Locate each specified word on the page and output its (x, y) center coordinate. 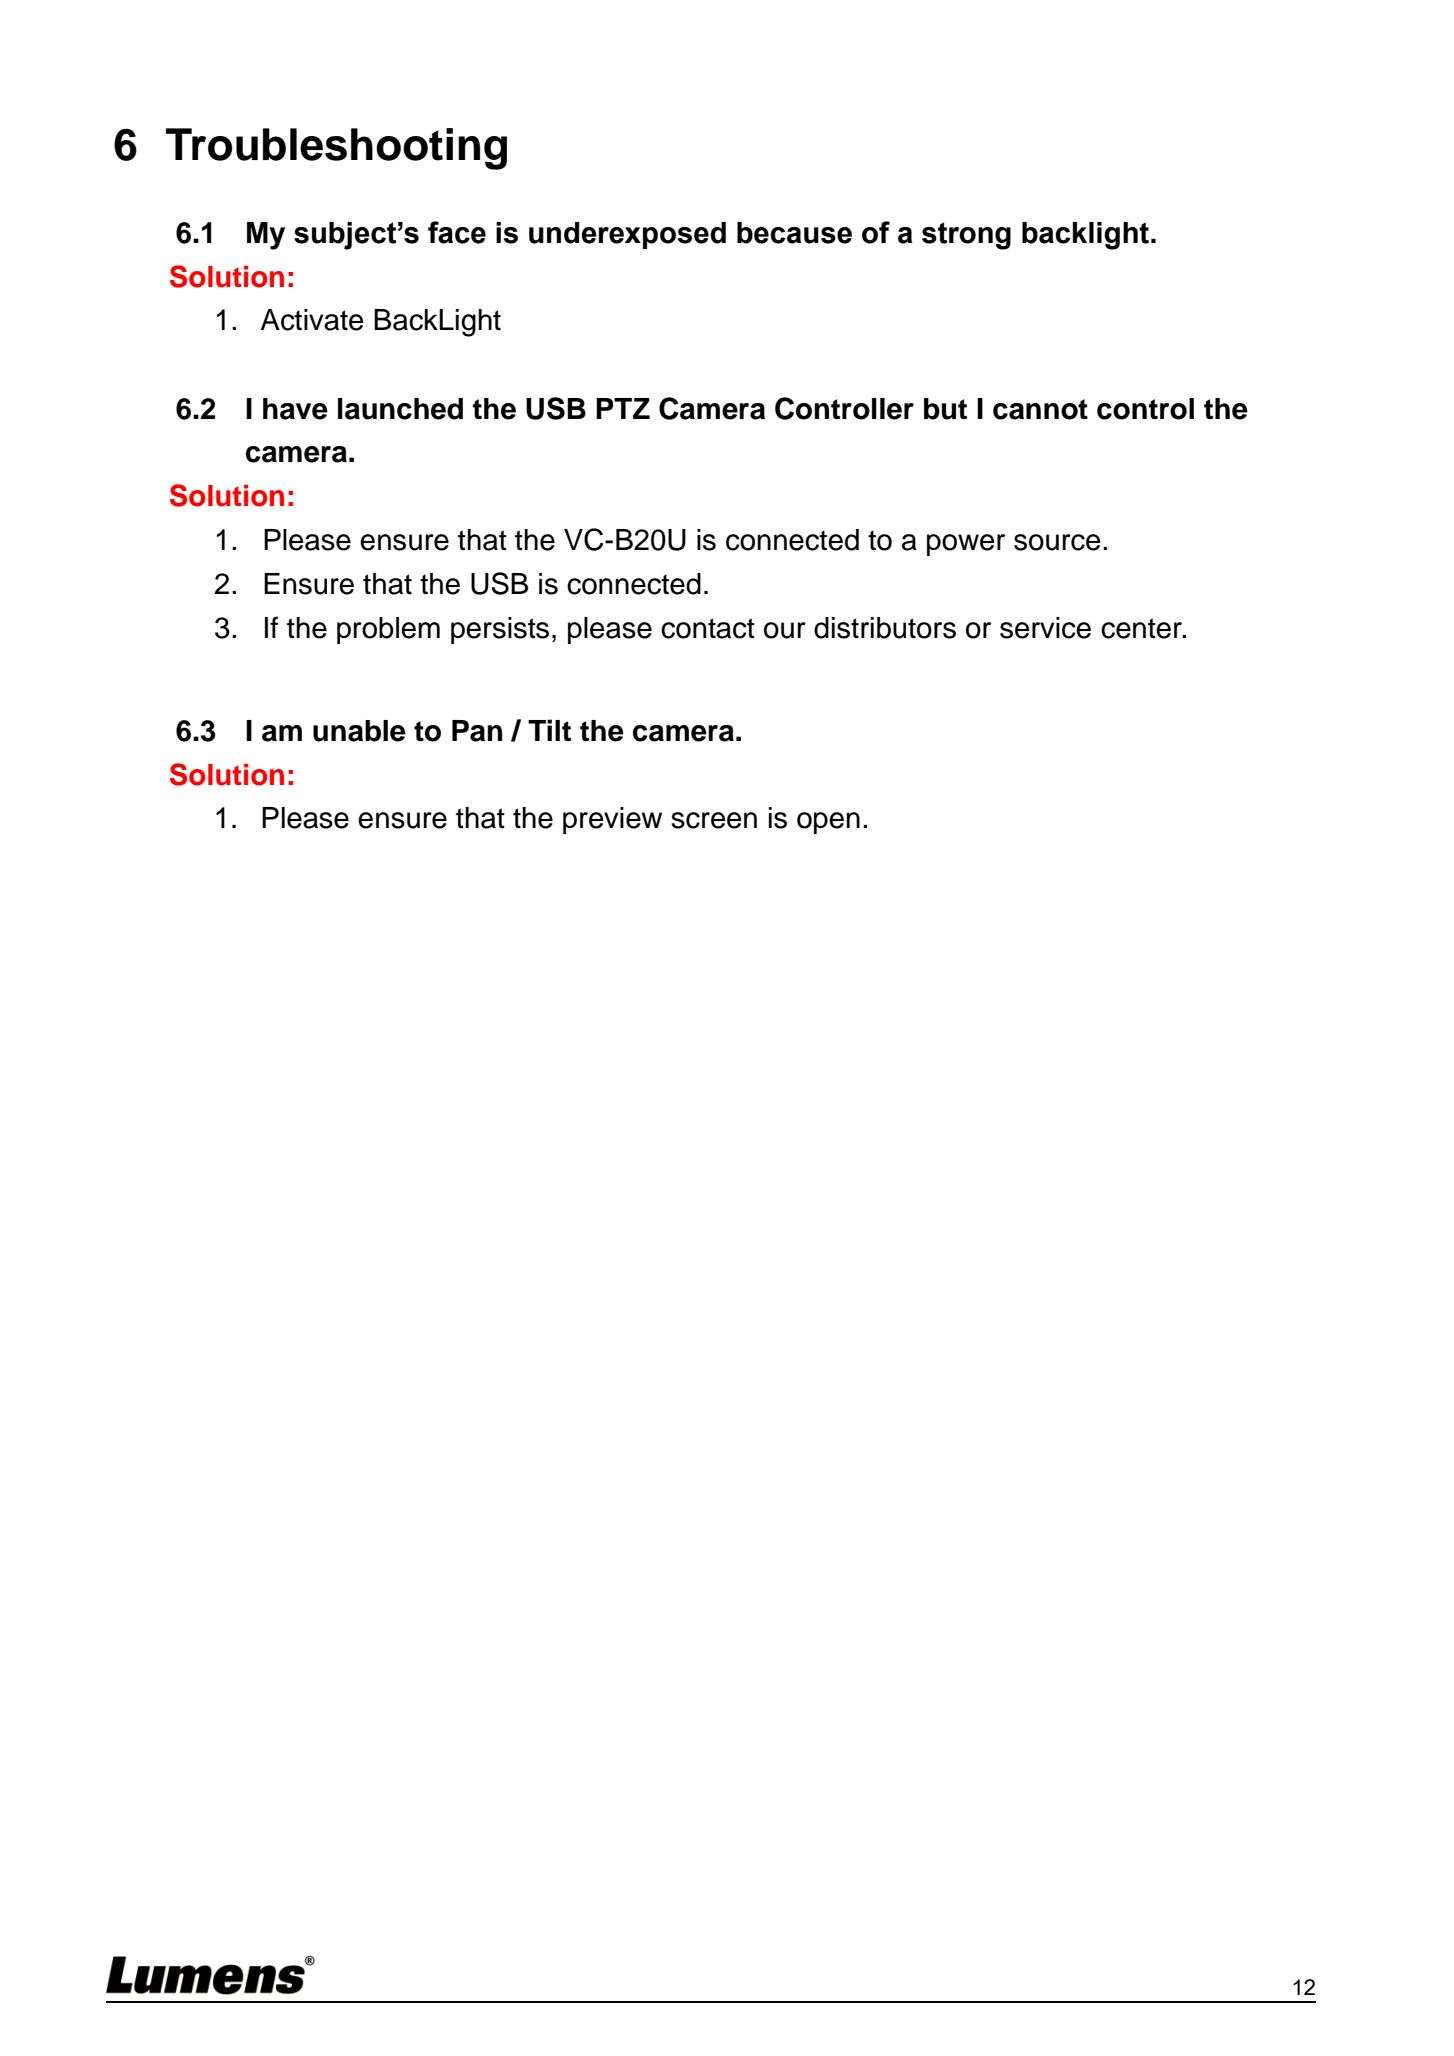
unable (359, 731)
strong (966, 236)
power (966, 545)
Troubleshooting (336, 149)
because (794, 233)
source (1057, 542)
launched (400, 409)
